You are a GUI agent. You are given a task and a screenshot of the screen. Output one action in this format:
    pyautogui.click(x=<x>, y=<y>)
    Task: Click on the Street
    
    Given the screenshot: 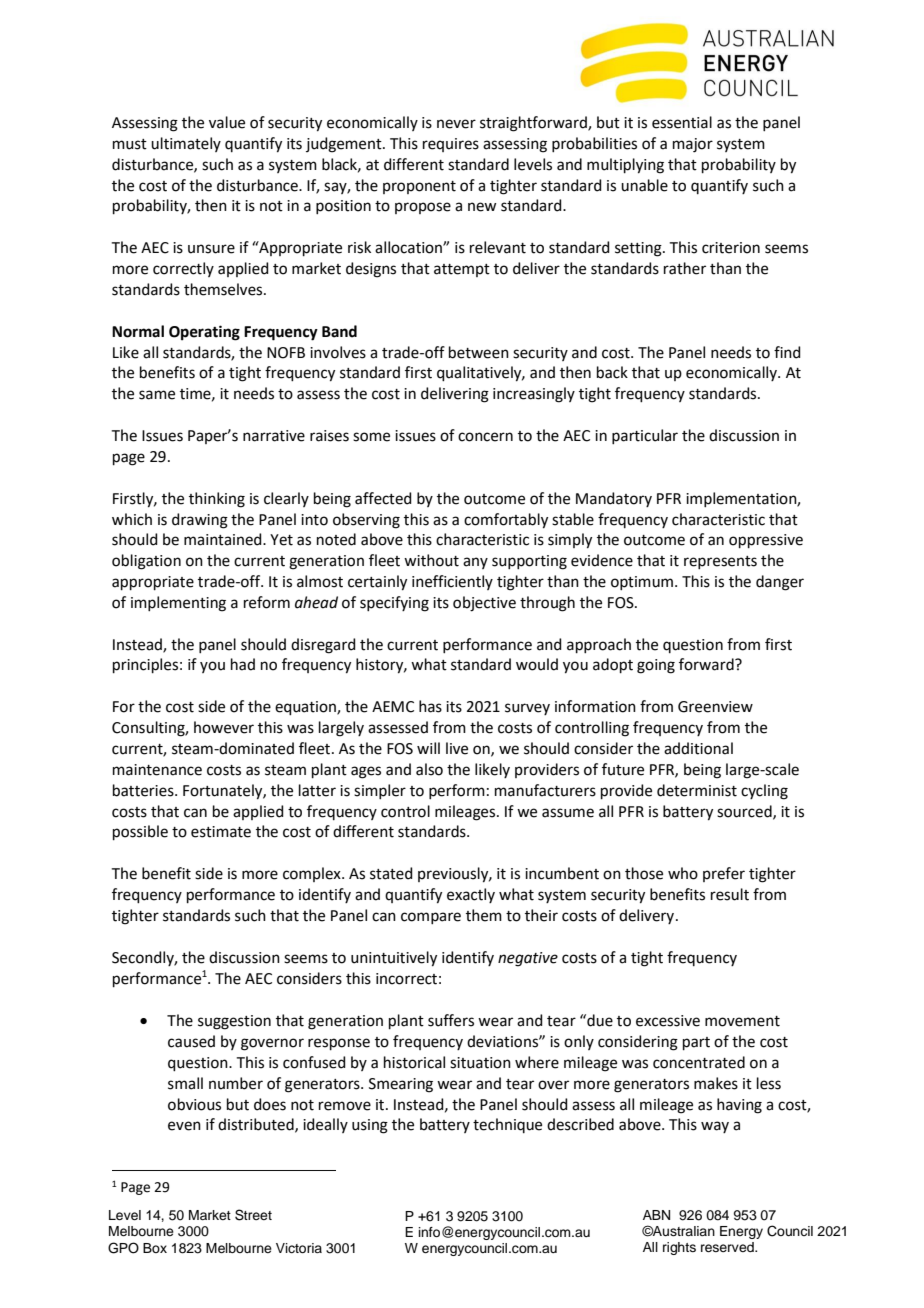 What is the action you would take?
    pyautogui.click(x=253, y=1215)
